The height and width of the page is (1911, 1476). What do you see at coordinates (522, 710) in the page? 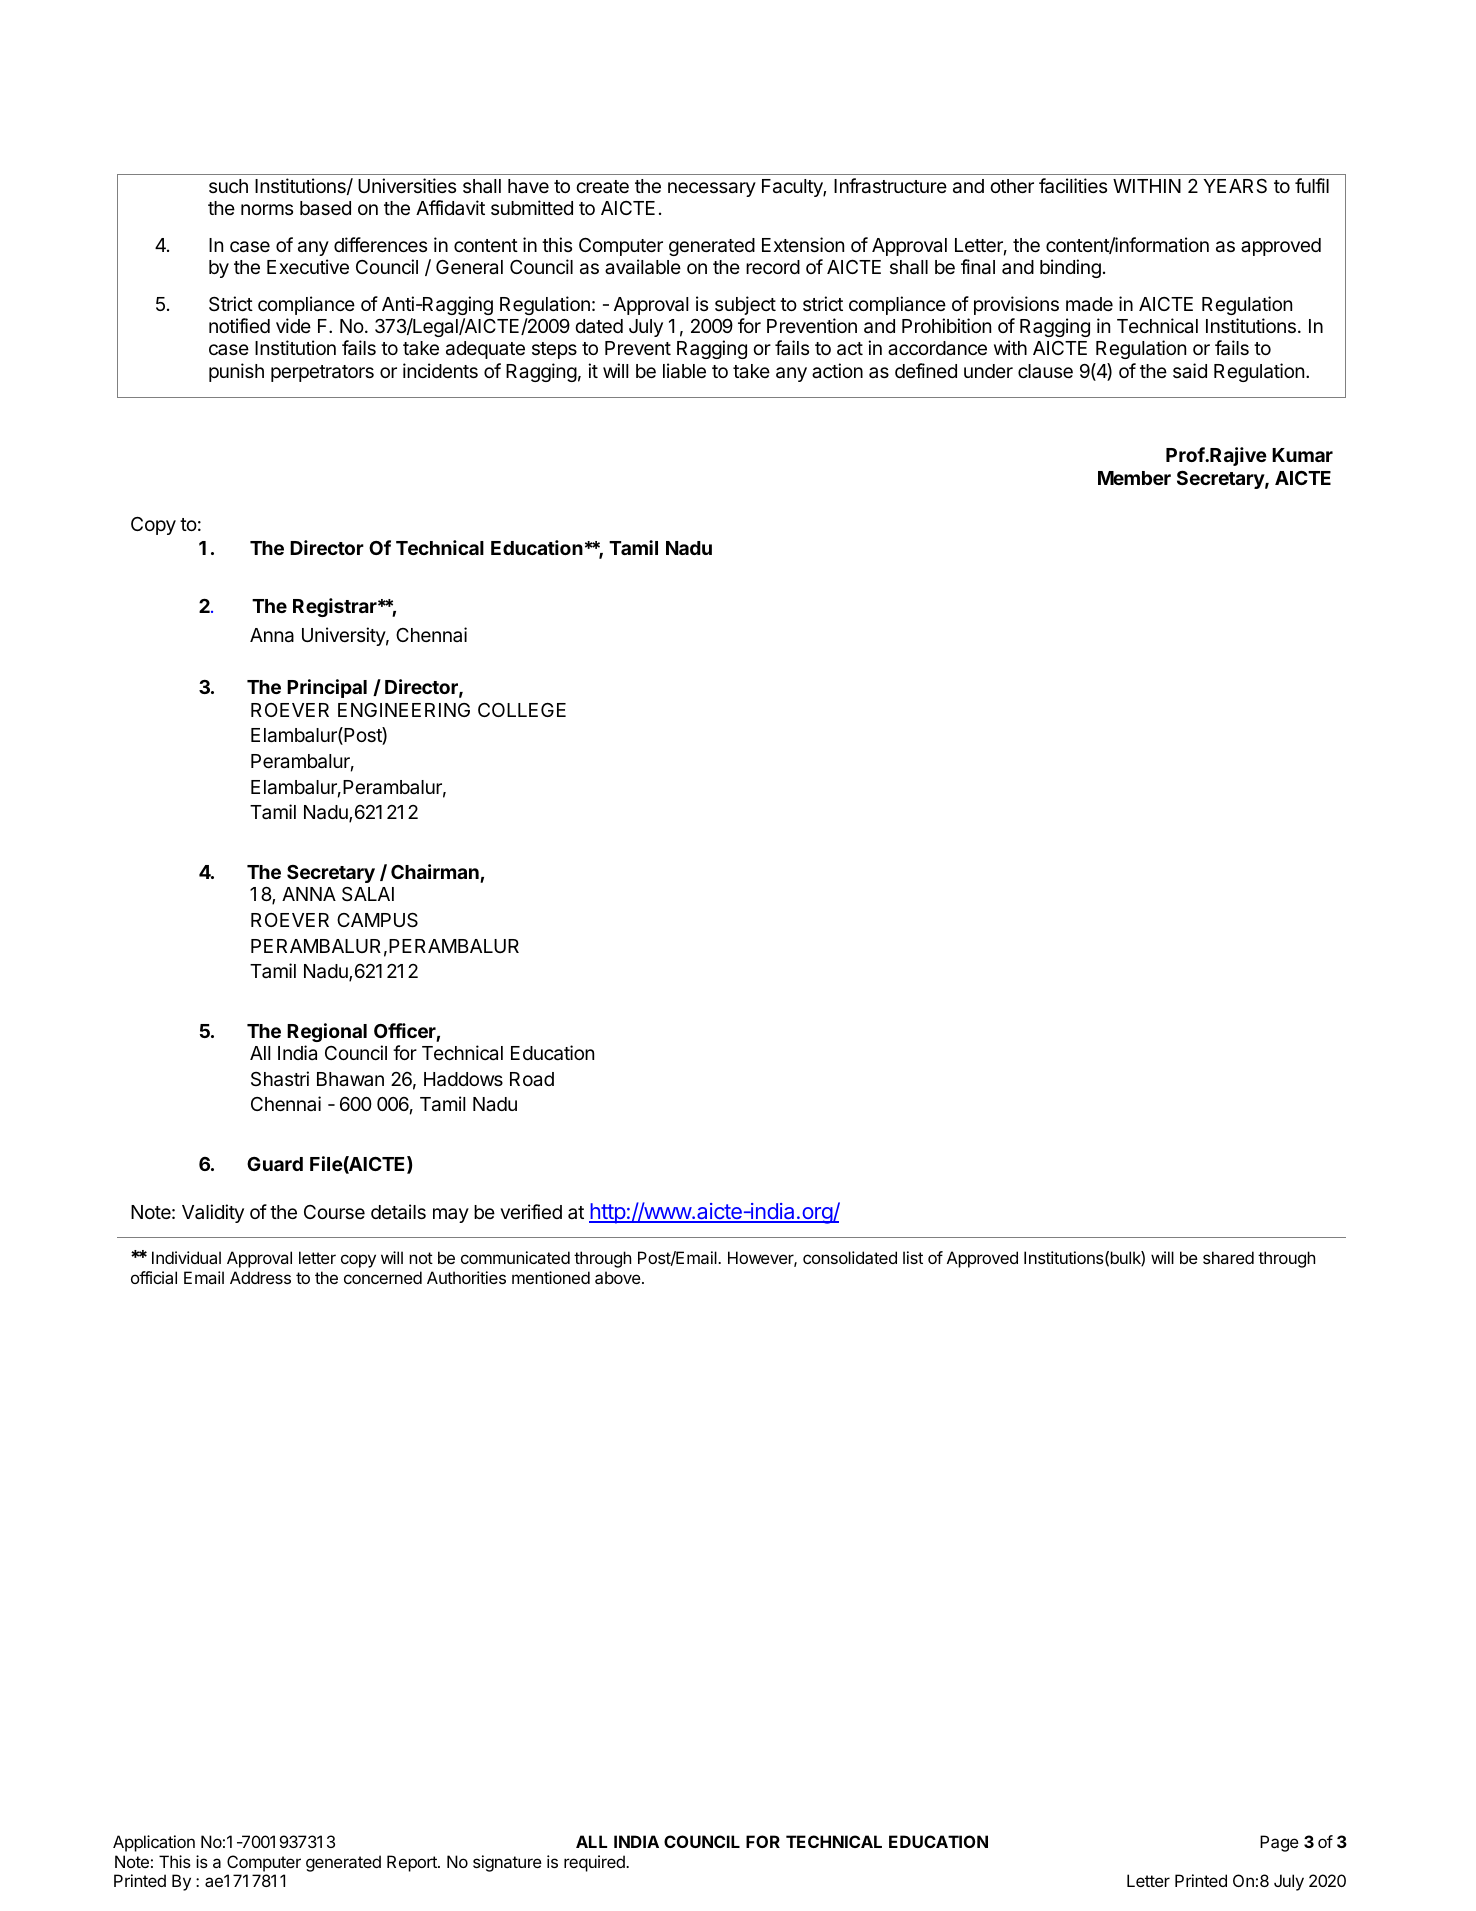
I see `COLLEGE` at bounding box center [522, 710].
